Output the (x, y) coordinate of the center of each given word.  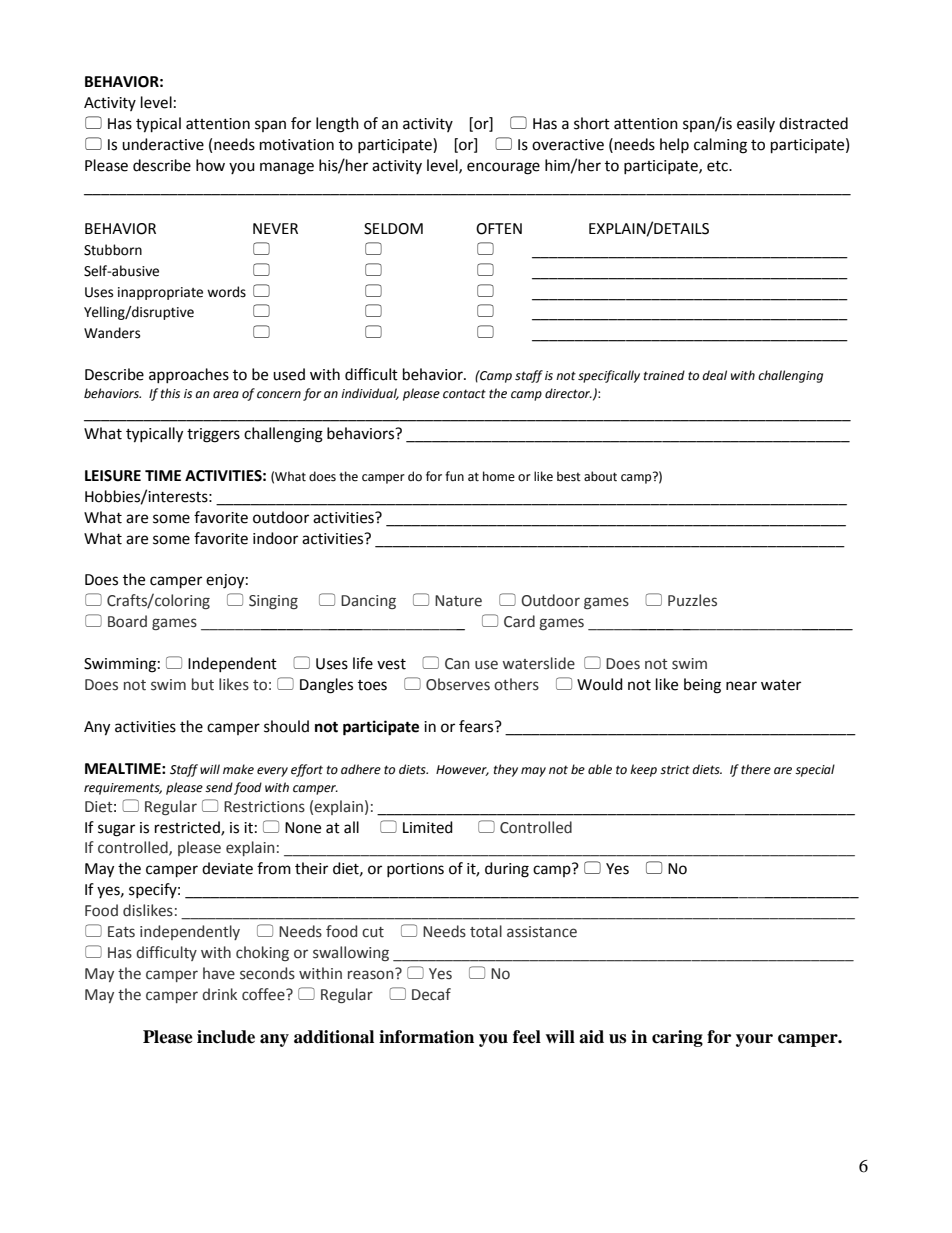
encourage (503, 168)
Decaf (431, 994)
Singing (273, 602)
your (754, 1040)
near (741, 686)
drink (219, 994)
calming (720, 146)
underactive (163, 144)
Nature (458, 601)
